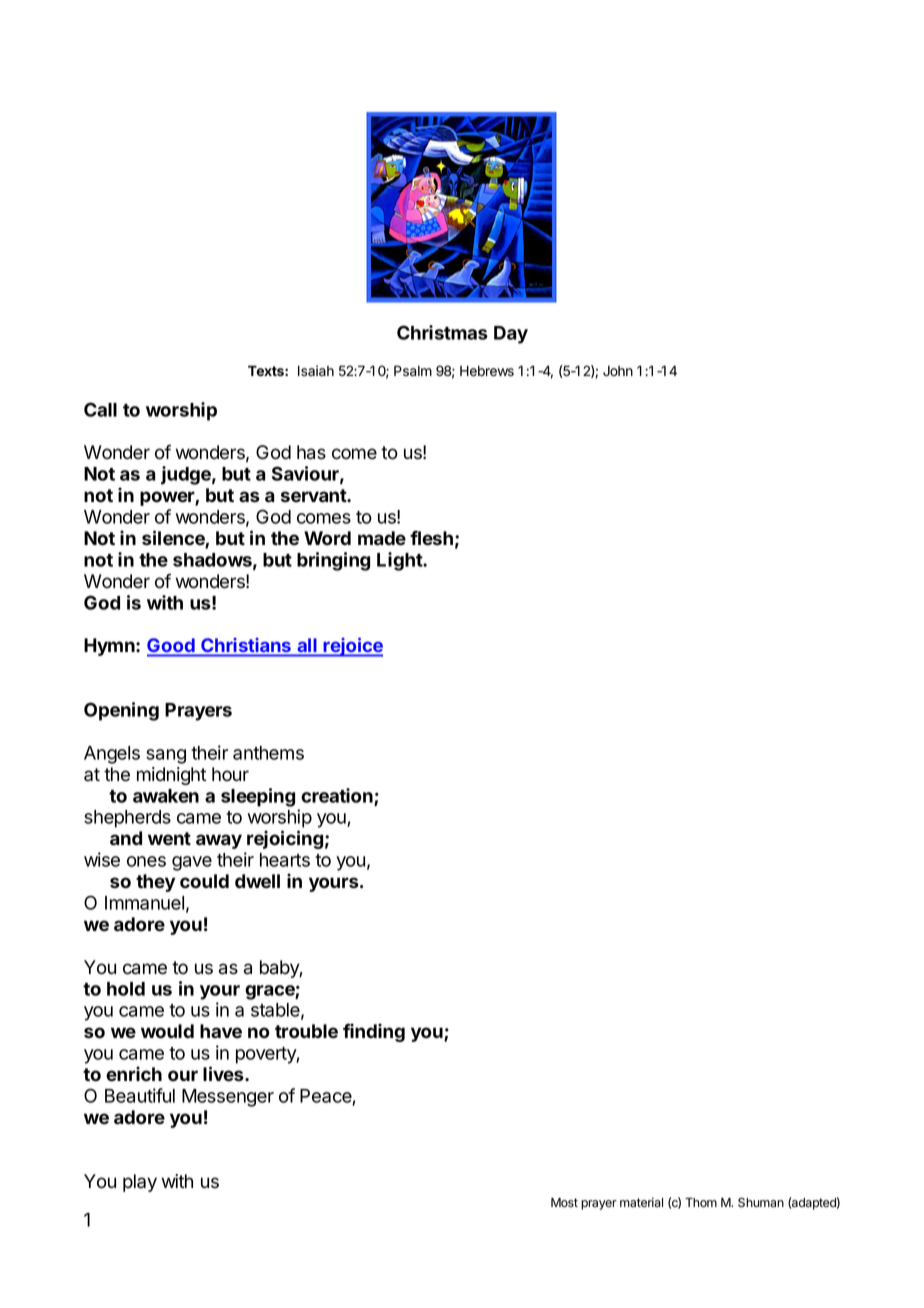  What do you see at coordinates (126, 989) in the screenshot?
I see `hold` at bounding box center [126, 989].
